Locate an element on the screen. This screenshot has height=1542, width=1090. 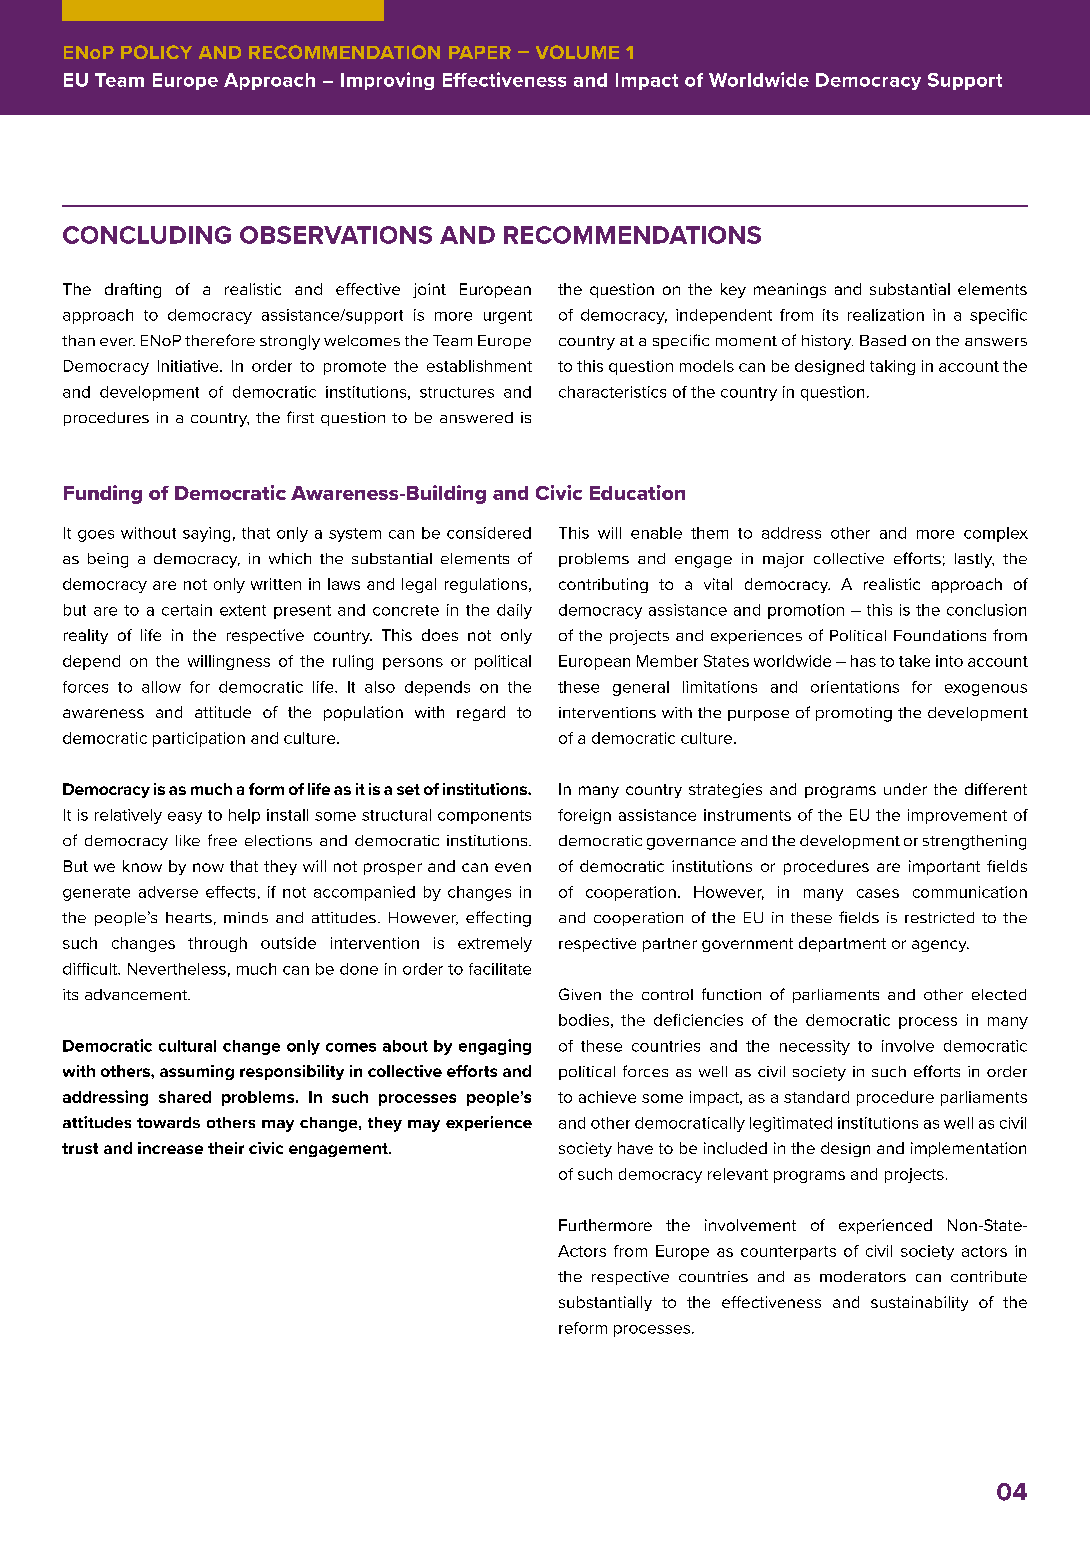
increase is located at coordinates (170, 1148).
